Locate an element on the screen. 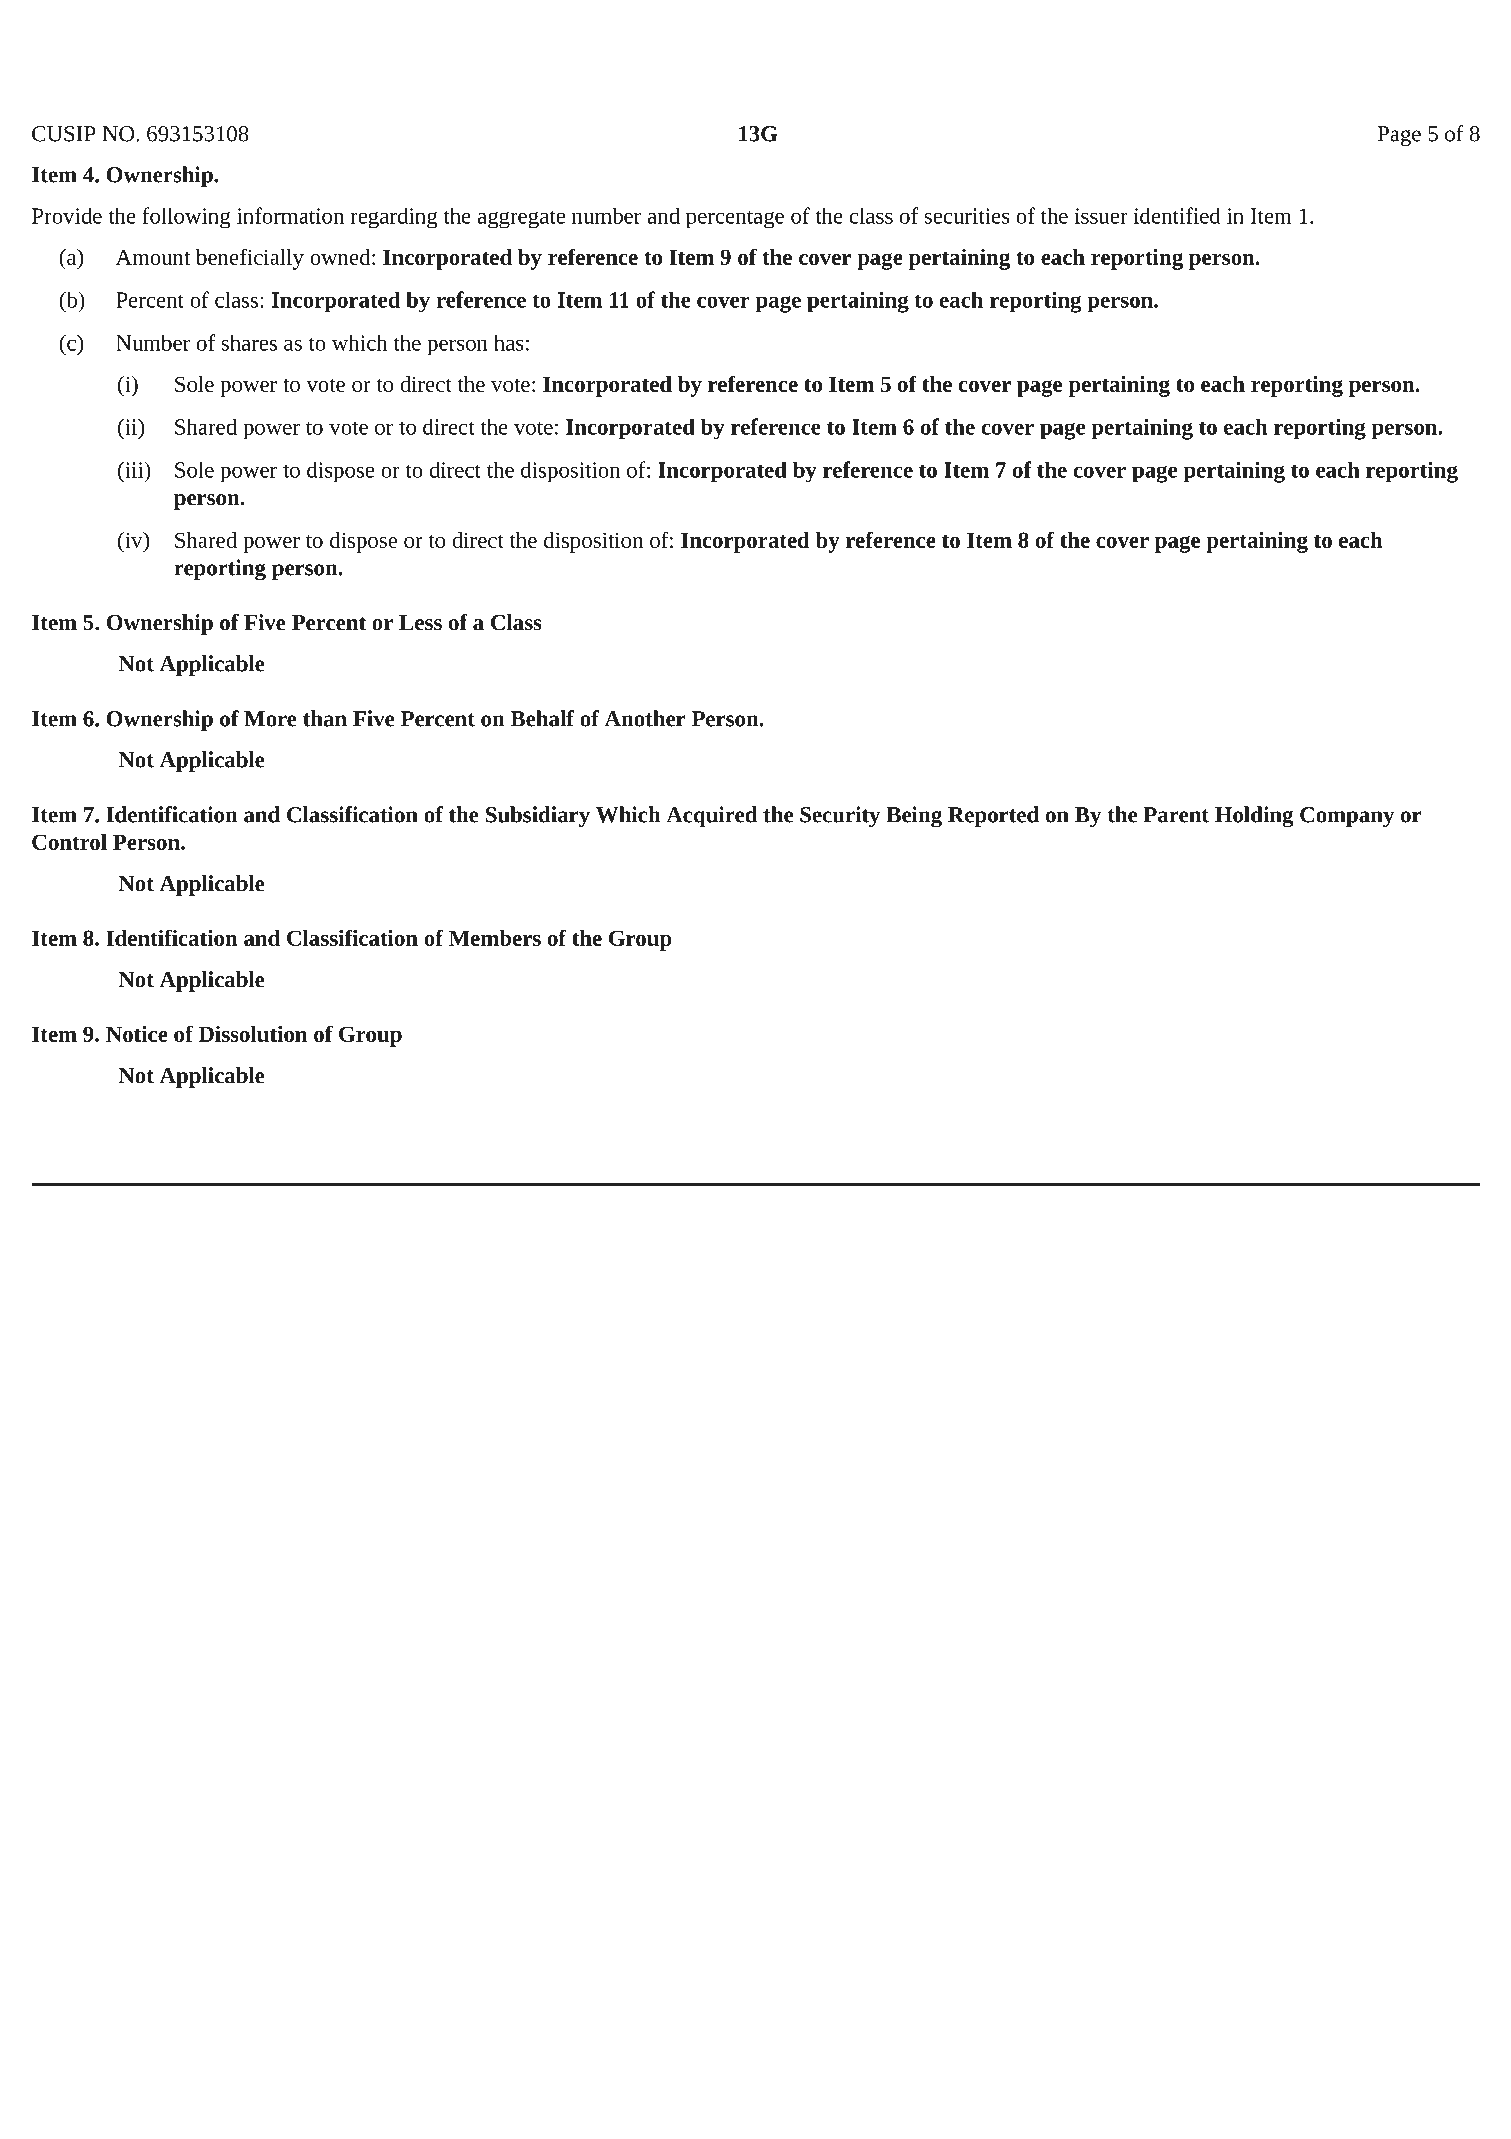  shares is located at coordinates (249, 342).
